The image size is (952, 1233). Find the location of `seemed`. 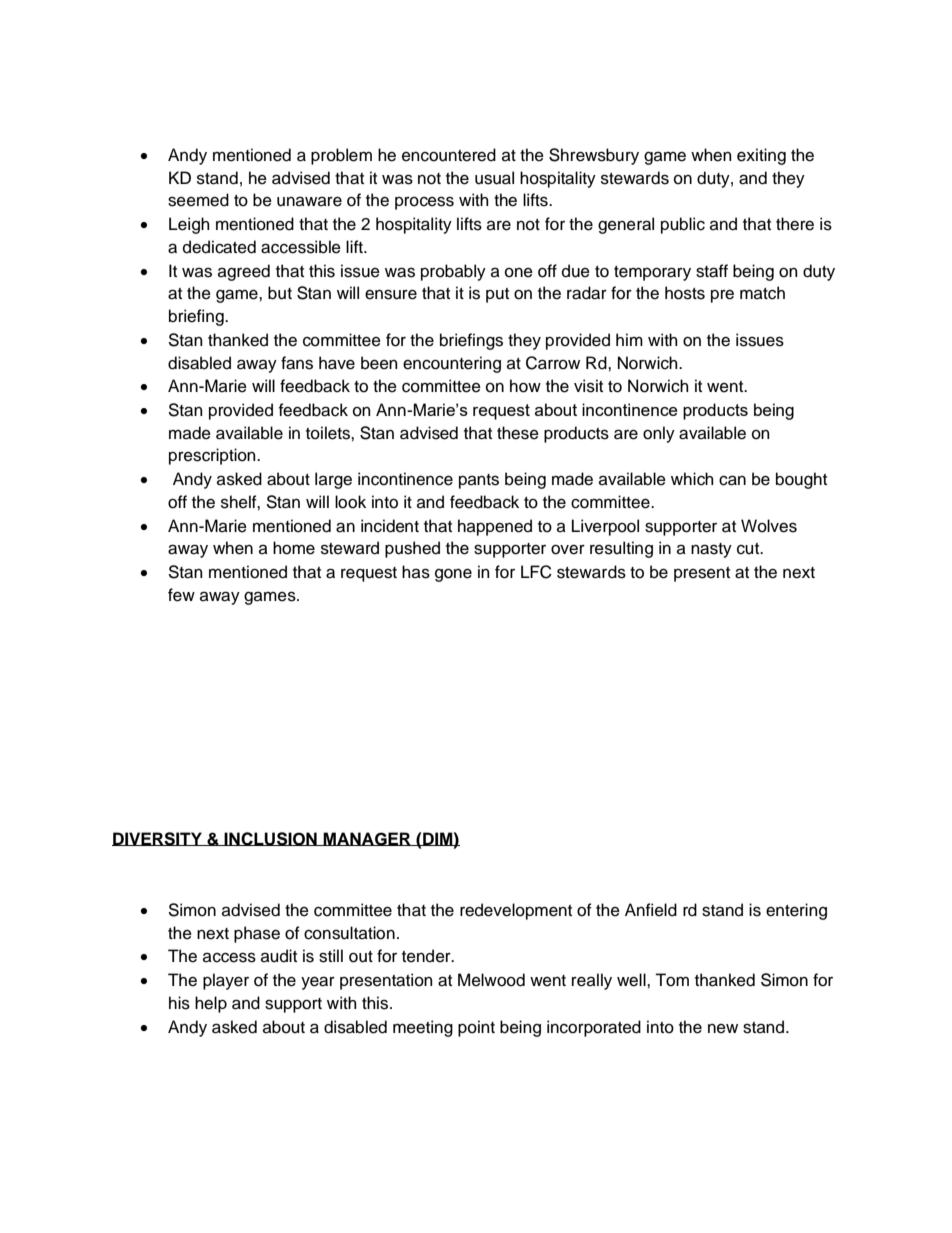

seemed is located at coordinates (198, 200).
